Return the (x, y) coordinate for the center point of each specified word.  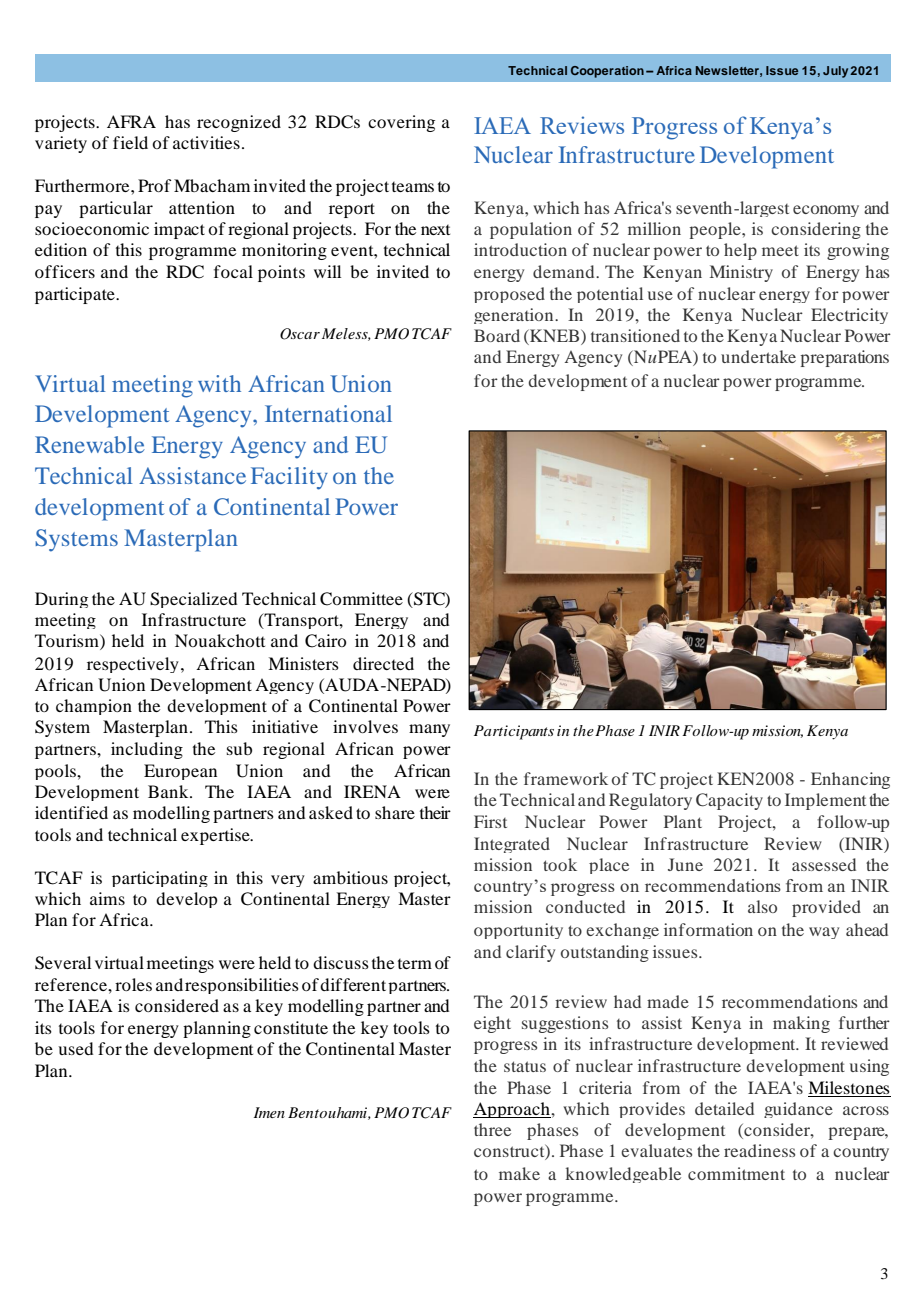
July (835, 72)
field (130, 142)
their (435, 812)
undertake (758, 356)
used (75, 1048)
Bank (169, 791)
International (328, 413)
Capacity (729, 801)
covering (401, 123)
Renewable (90, 444)
